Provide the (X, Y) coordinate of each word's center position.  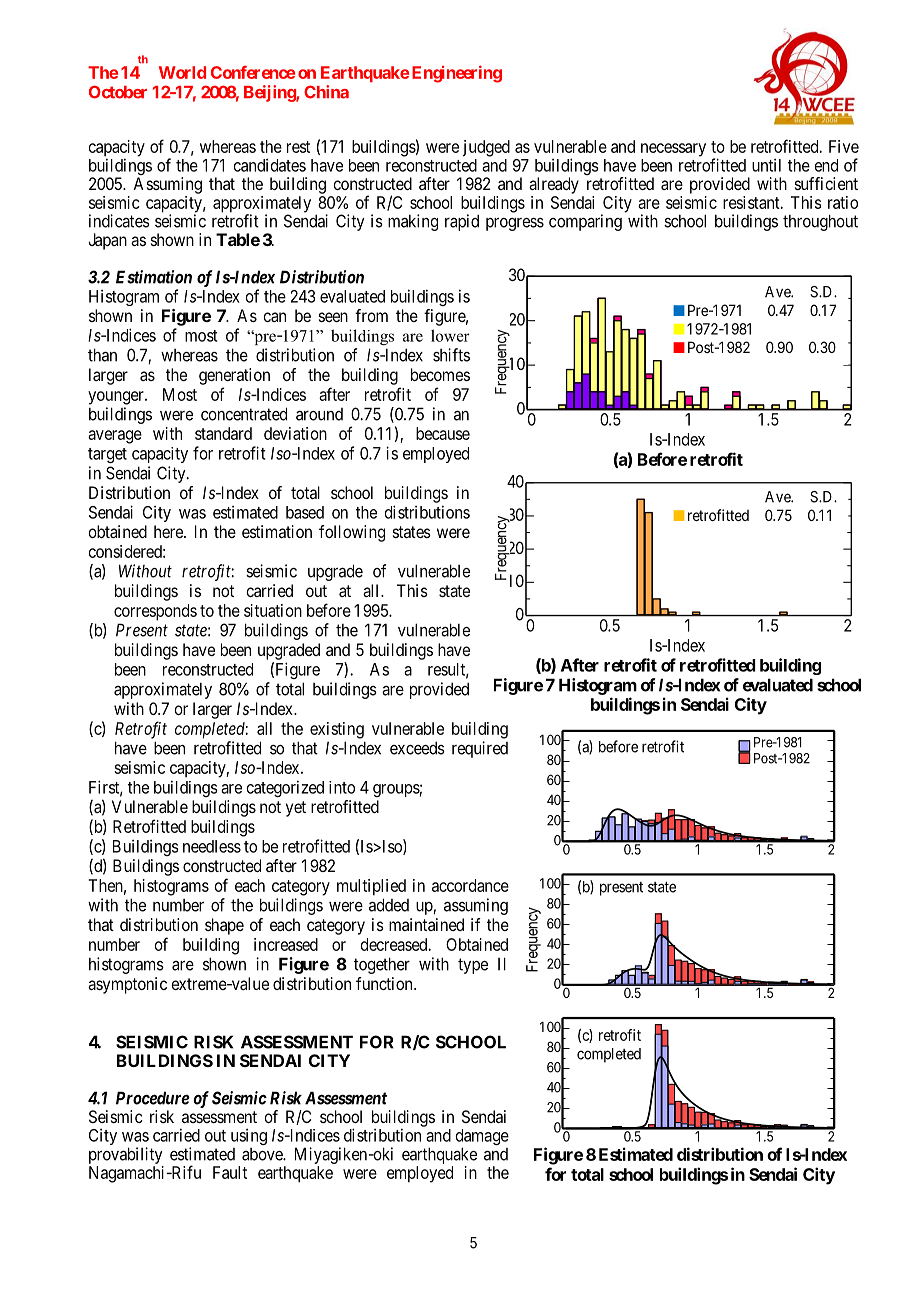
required (480, 749)
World (182, 72)
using (249, 1137)
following (352, 533)
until (766, 165)
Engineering (457, 74)
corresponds (155, 612)
